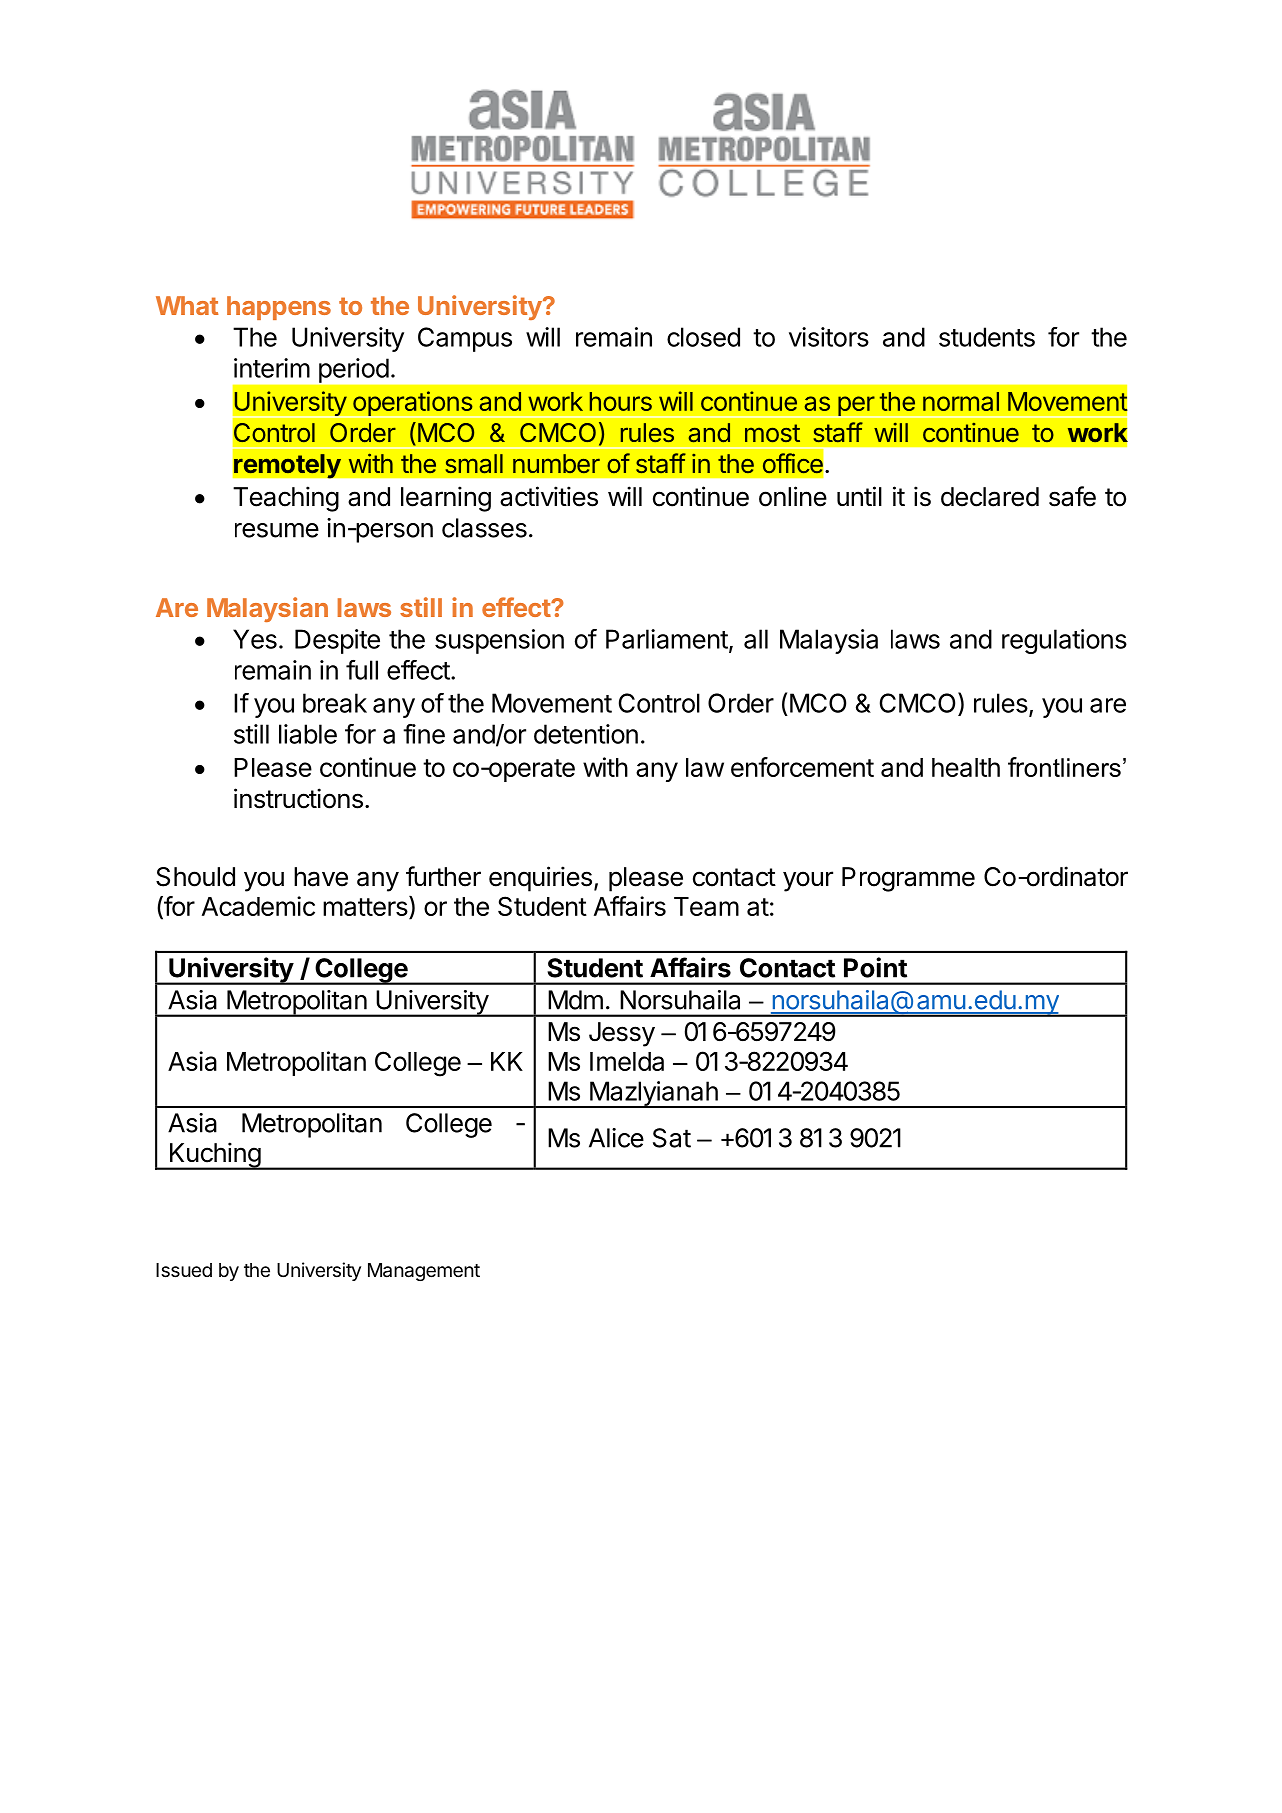  I want to click on detention, so click(586, 734).
